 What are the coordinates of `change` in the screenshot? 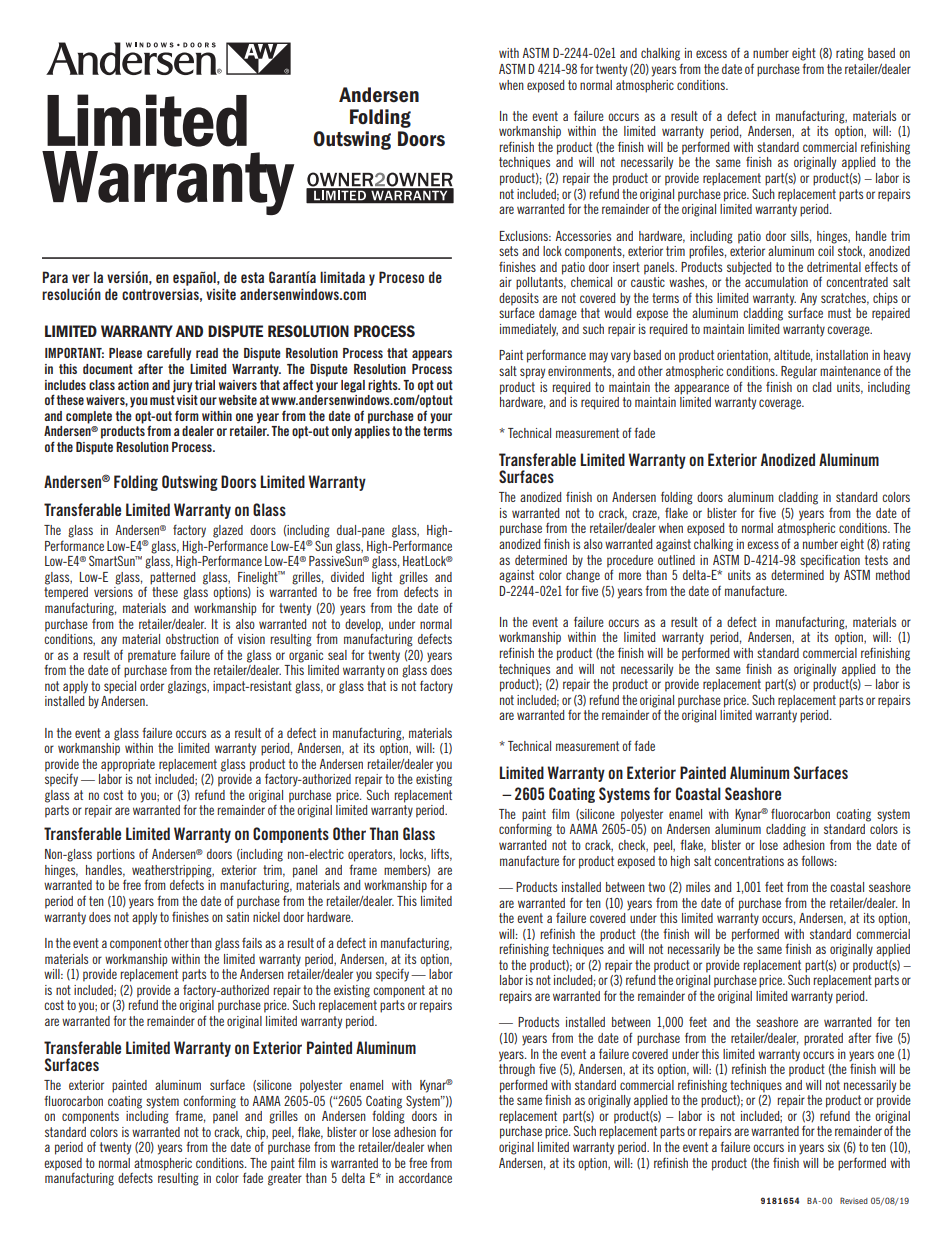 It's located at (583, 576).
